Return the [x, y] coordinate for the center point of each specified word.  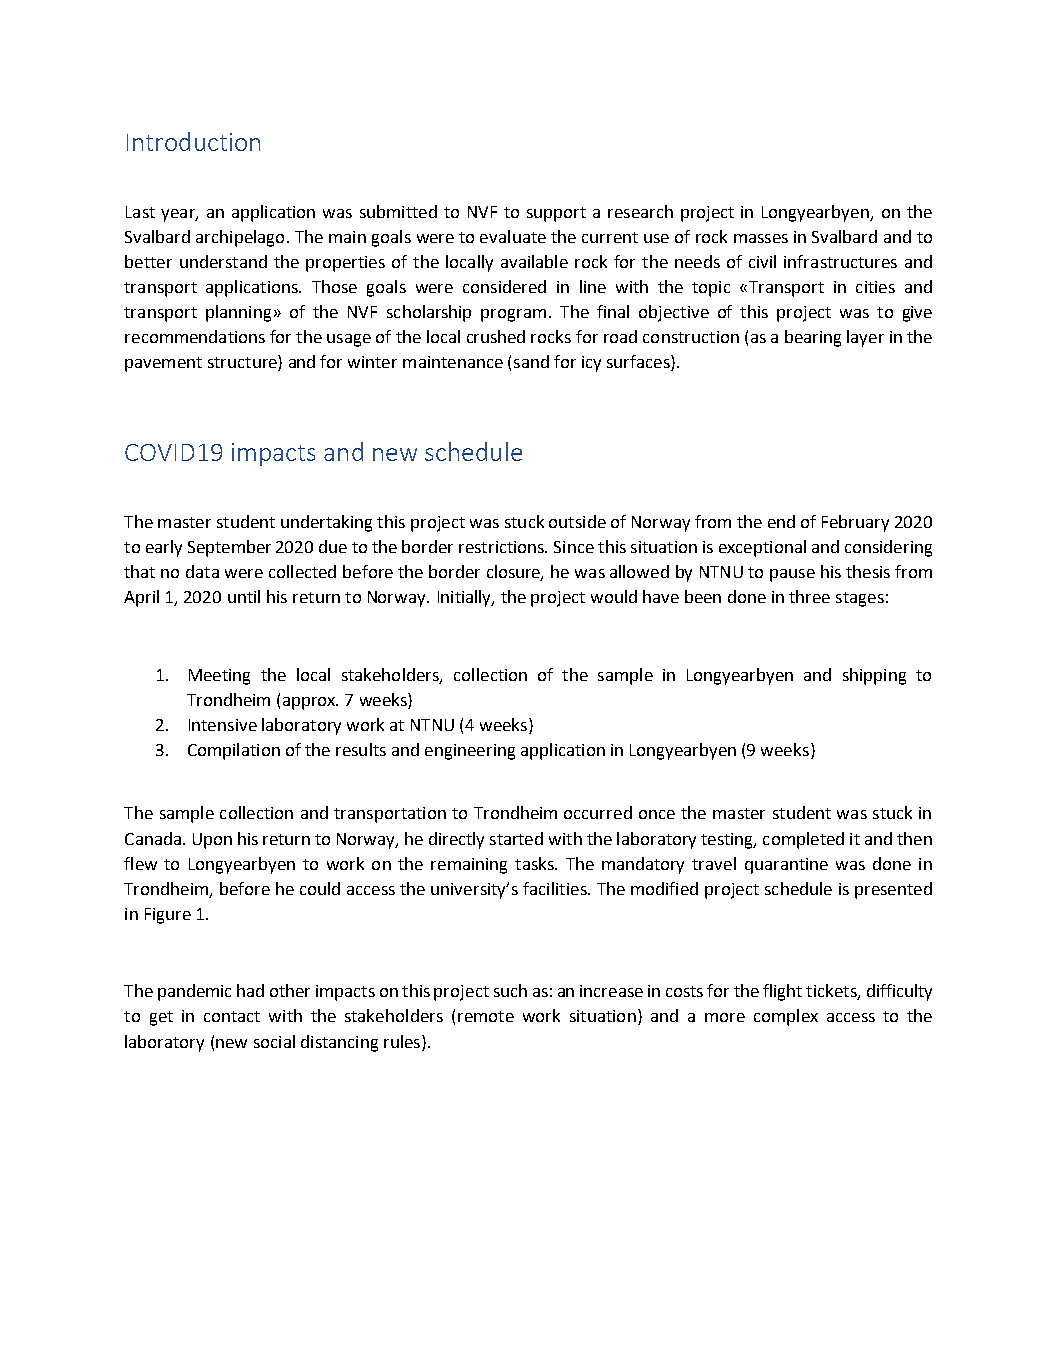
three [809, 596]
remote [486, 1016]
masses [761, 238]
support [556, 214]
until [244, 596]
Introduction [193, 141]
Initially [466, 598]
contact [232, 1016]
